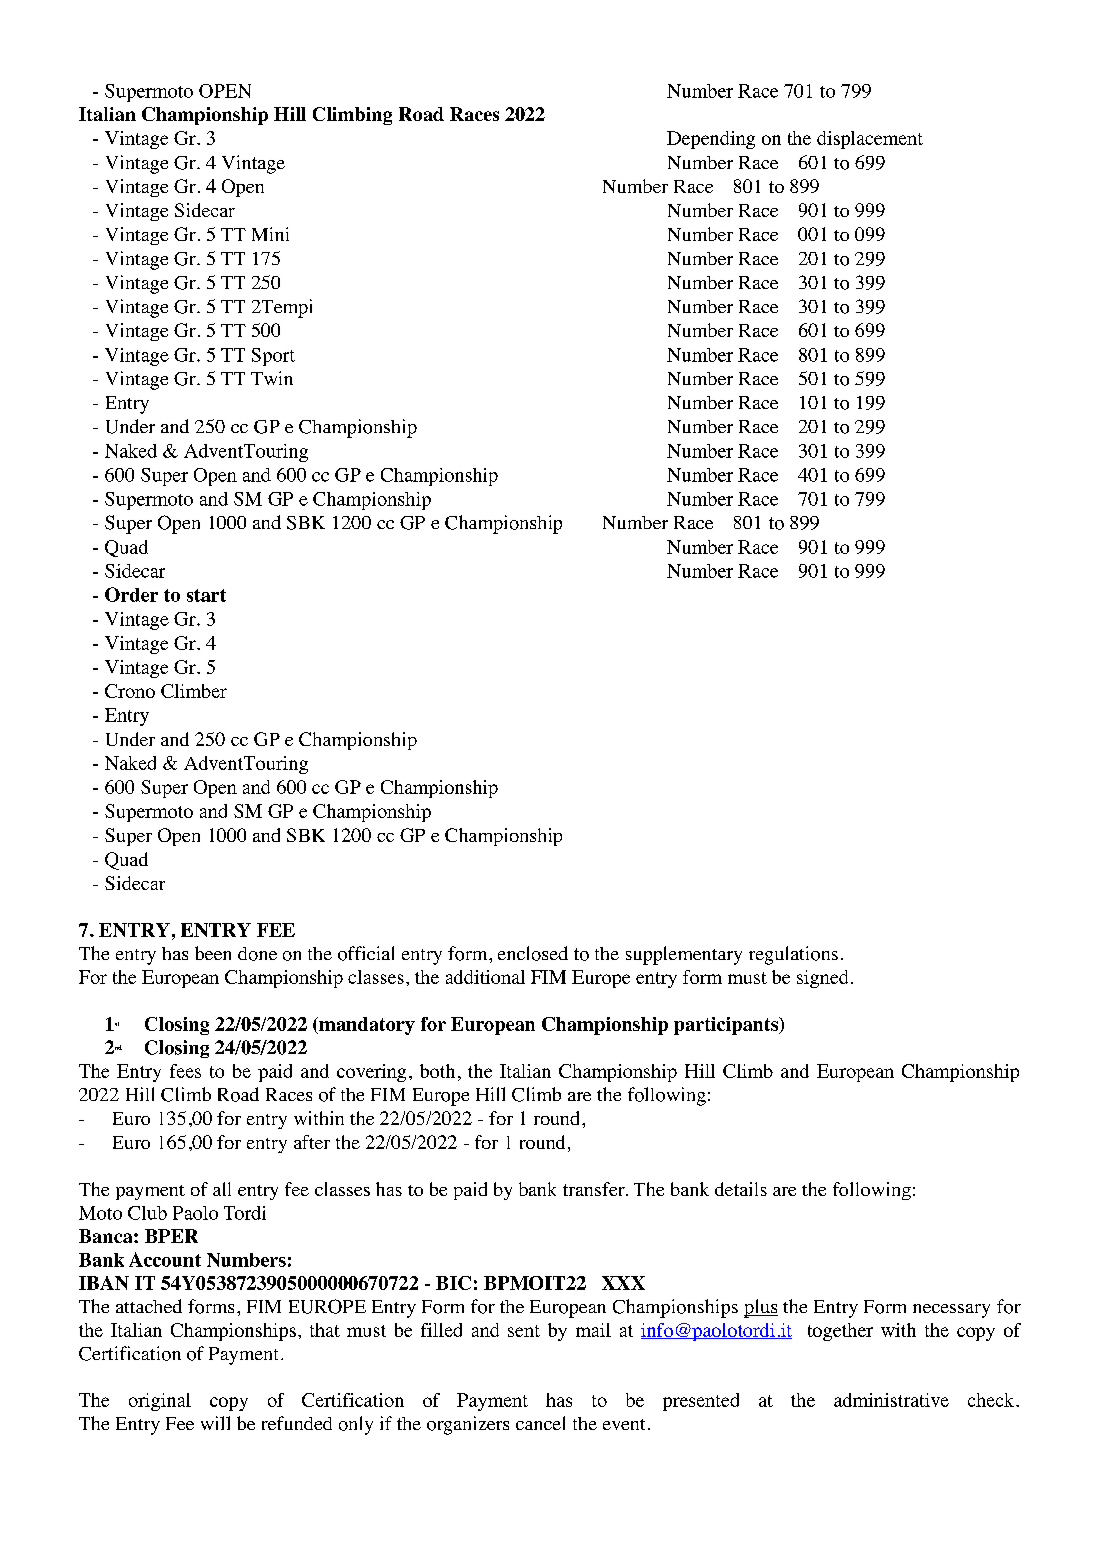 The image size is (1098, 1554). I want to click on regulations, so click(793, 955).
